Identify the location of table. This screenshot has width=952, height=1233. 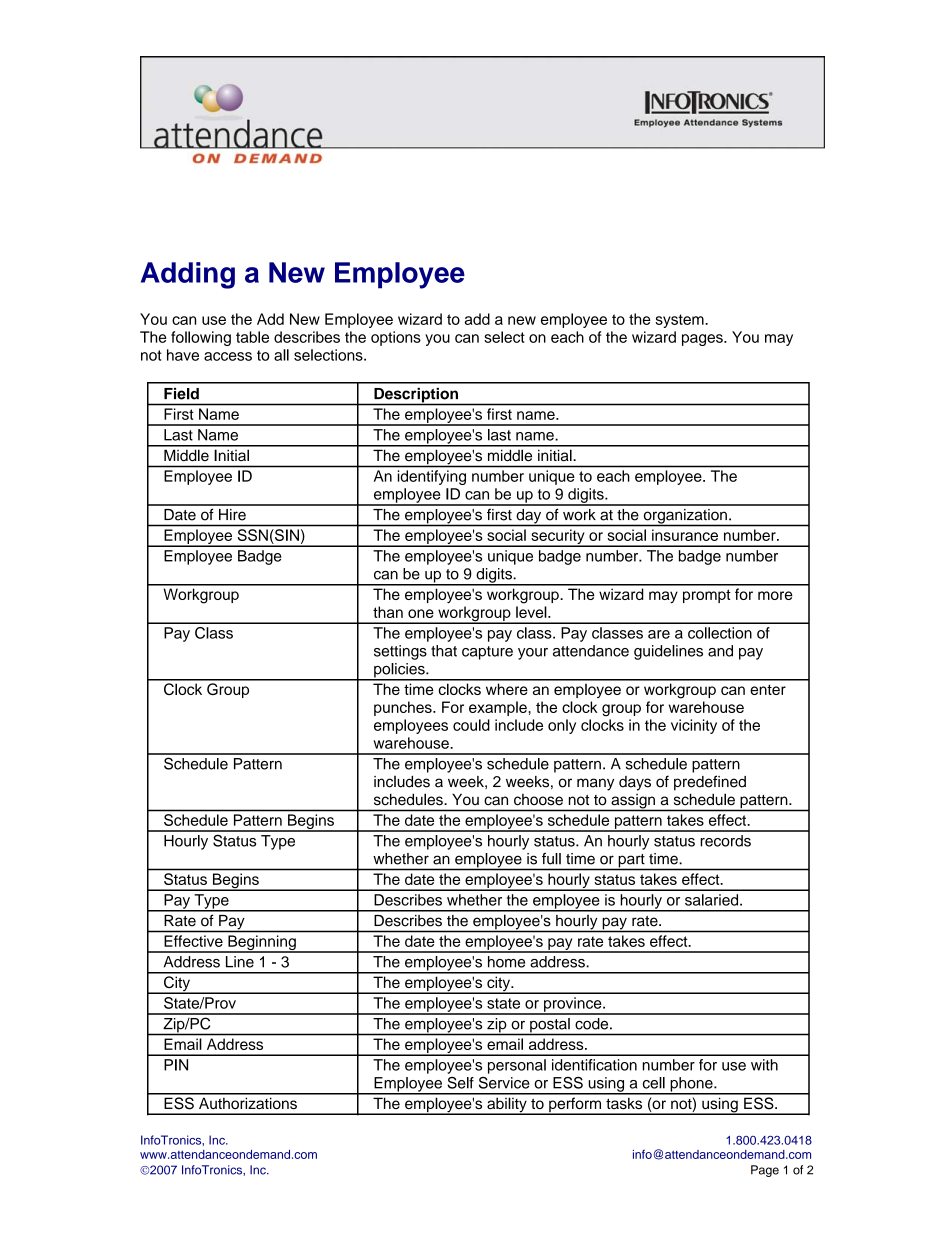
(252, 337).
